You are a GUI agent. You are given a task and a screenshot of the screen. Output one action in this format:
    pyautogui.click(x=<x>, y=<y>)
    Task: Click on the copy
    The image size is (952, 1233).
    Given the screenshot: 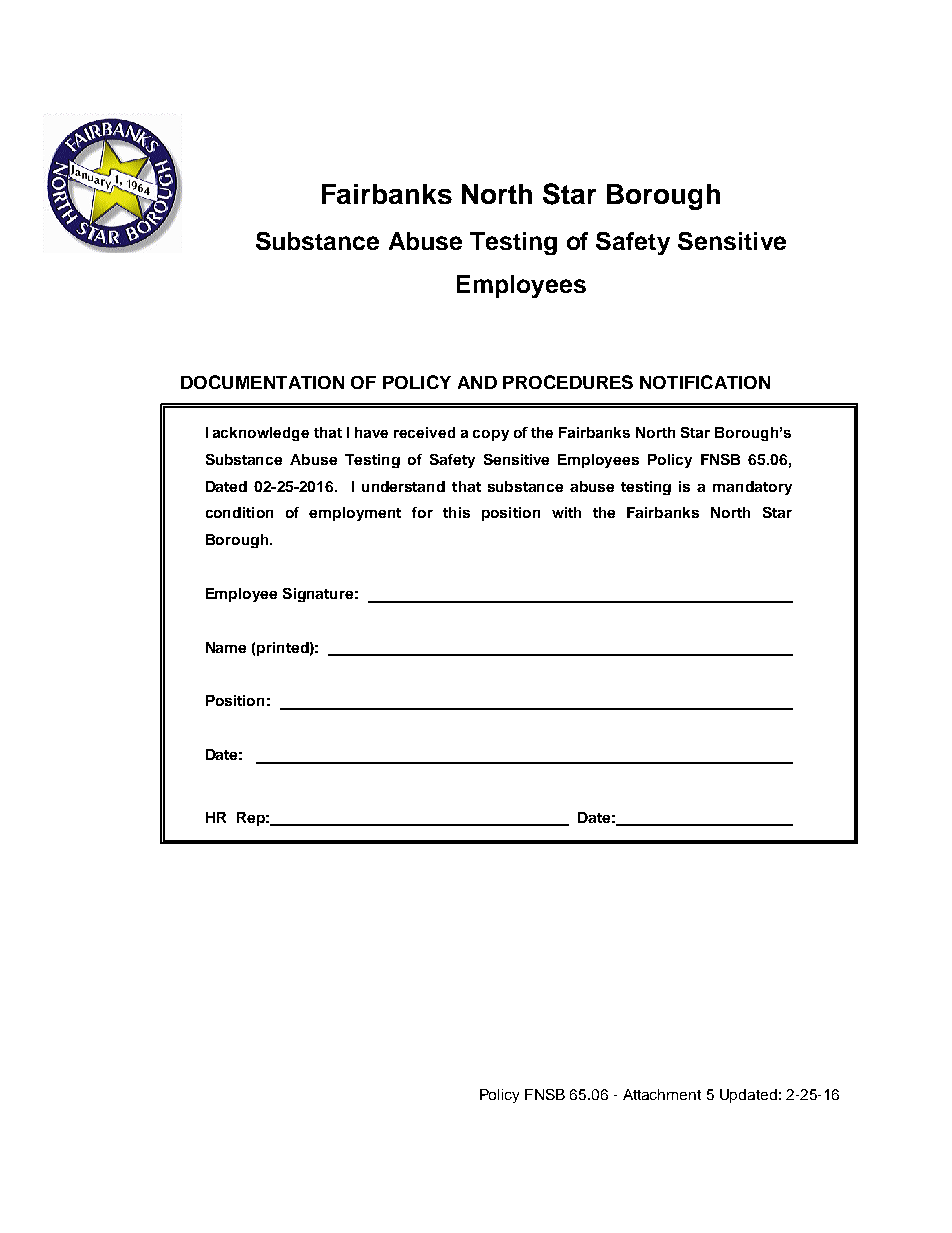 What is the action you would take?
    pyautogui.click(x=491, y=435)
